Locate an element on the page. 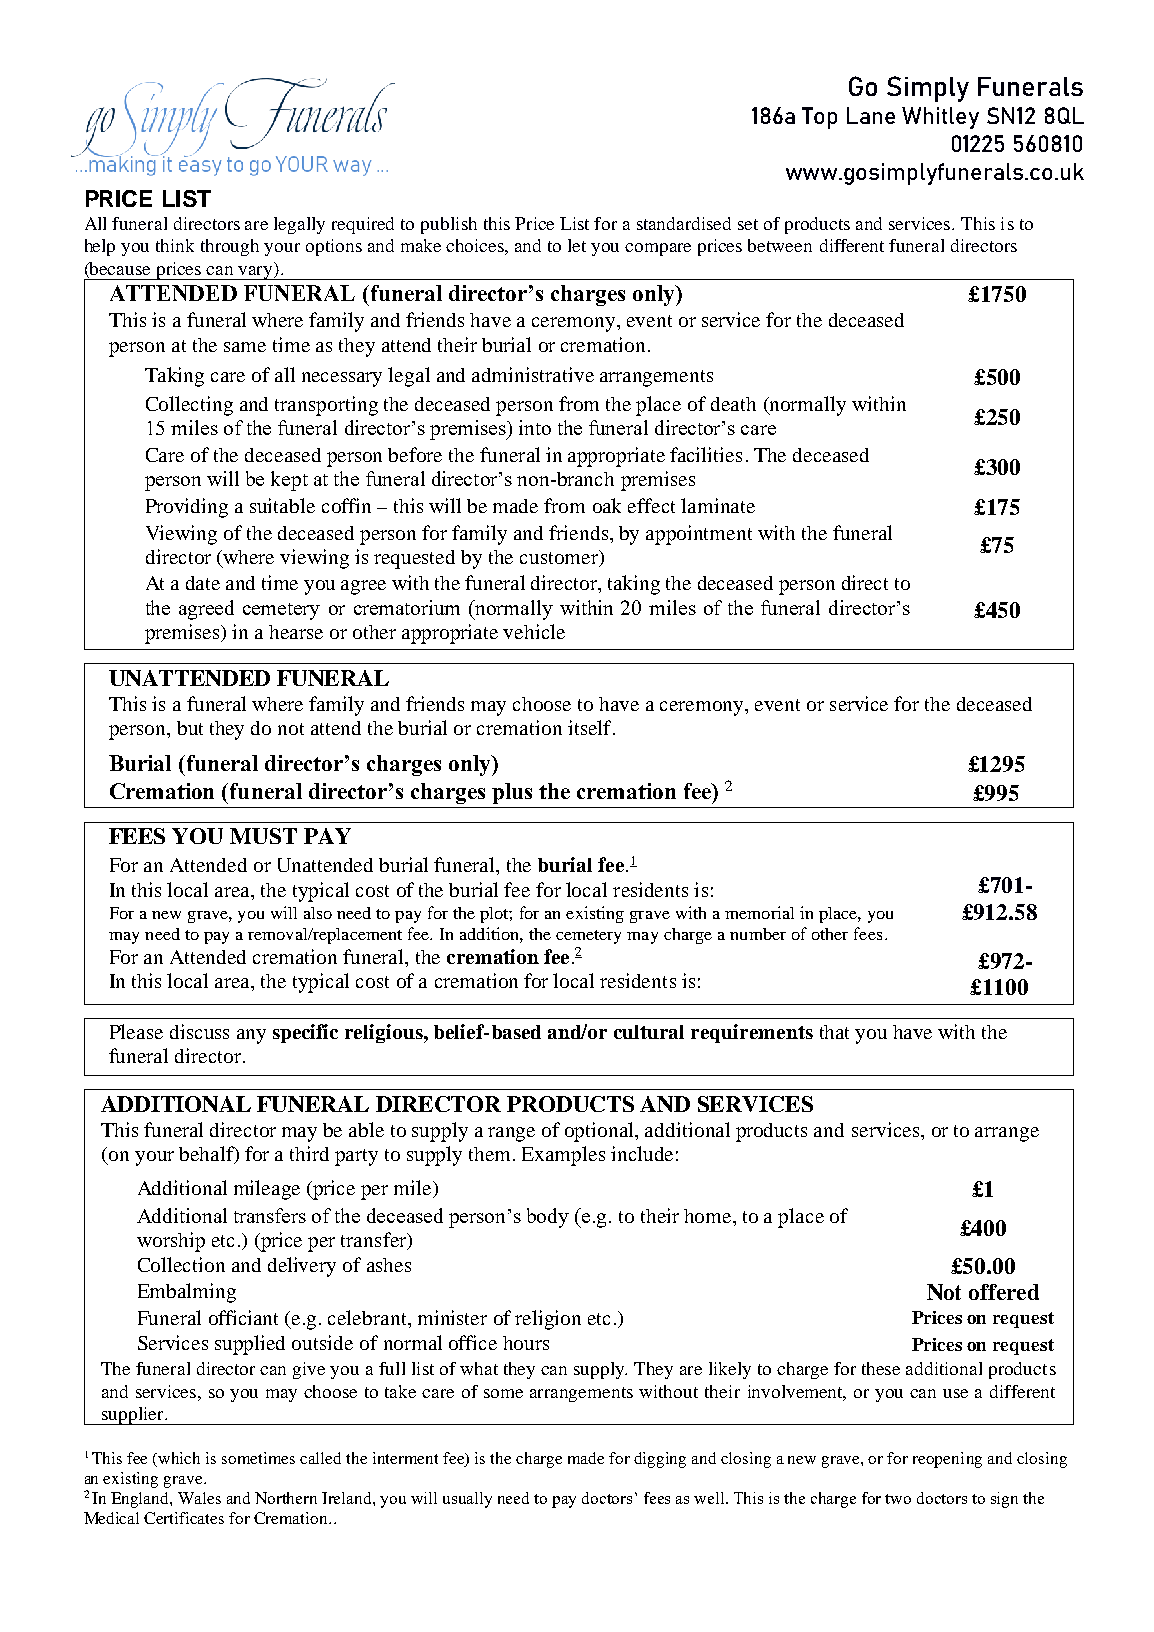 The height and width of the page is (1632, 1154). plus is located at coordinates (512, 793).
